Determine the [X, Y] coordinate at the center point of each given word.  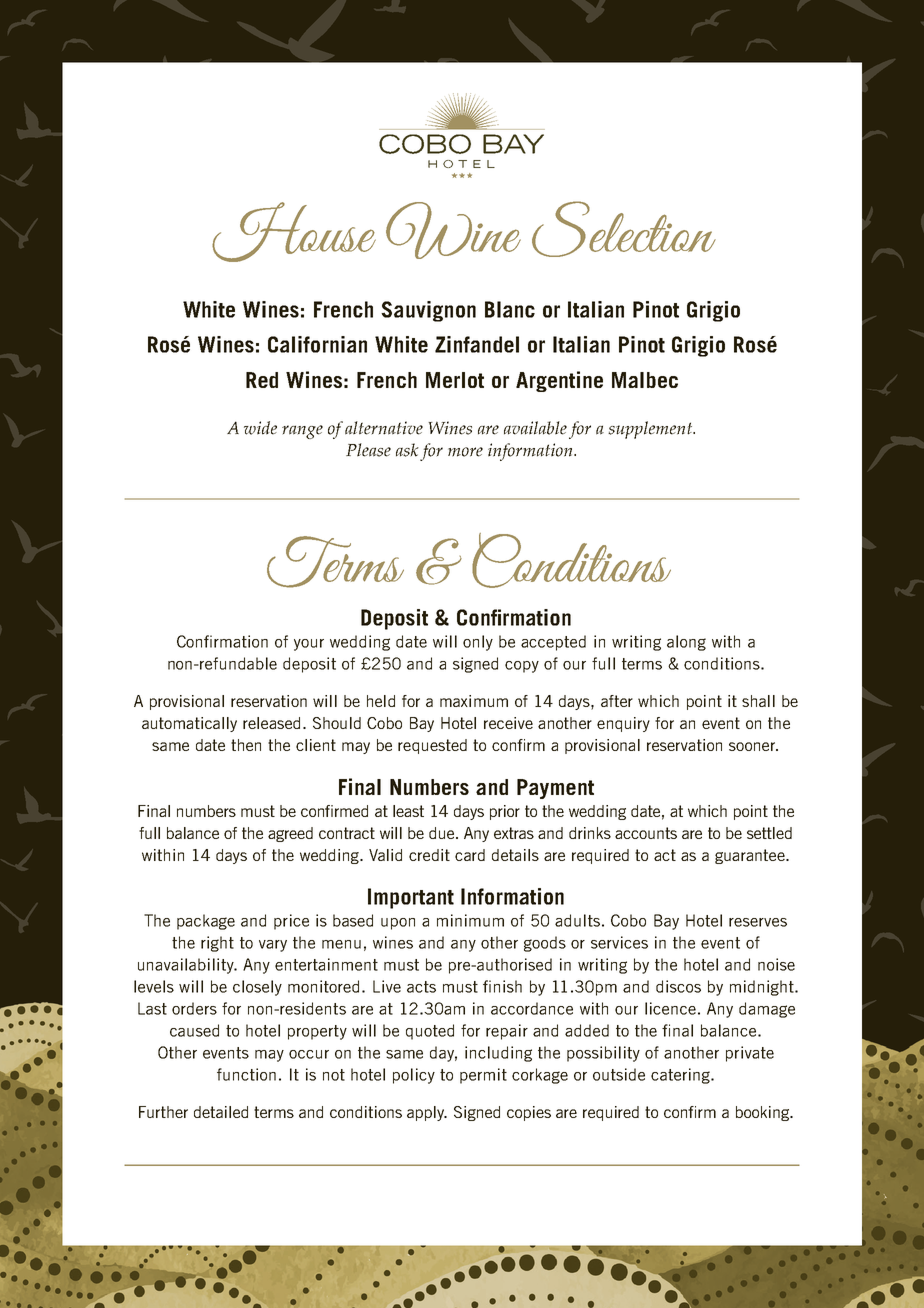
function [246, 1074]
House [294, 232]
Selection [624, 229]
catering [681, 1076]
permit [483, 1076]
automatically [189, 724]
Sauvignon [428, 311]
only [478, 643]
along [686, 643]
